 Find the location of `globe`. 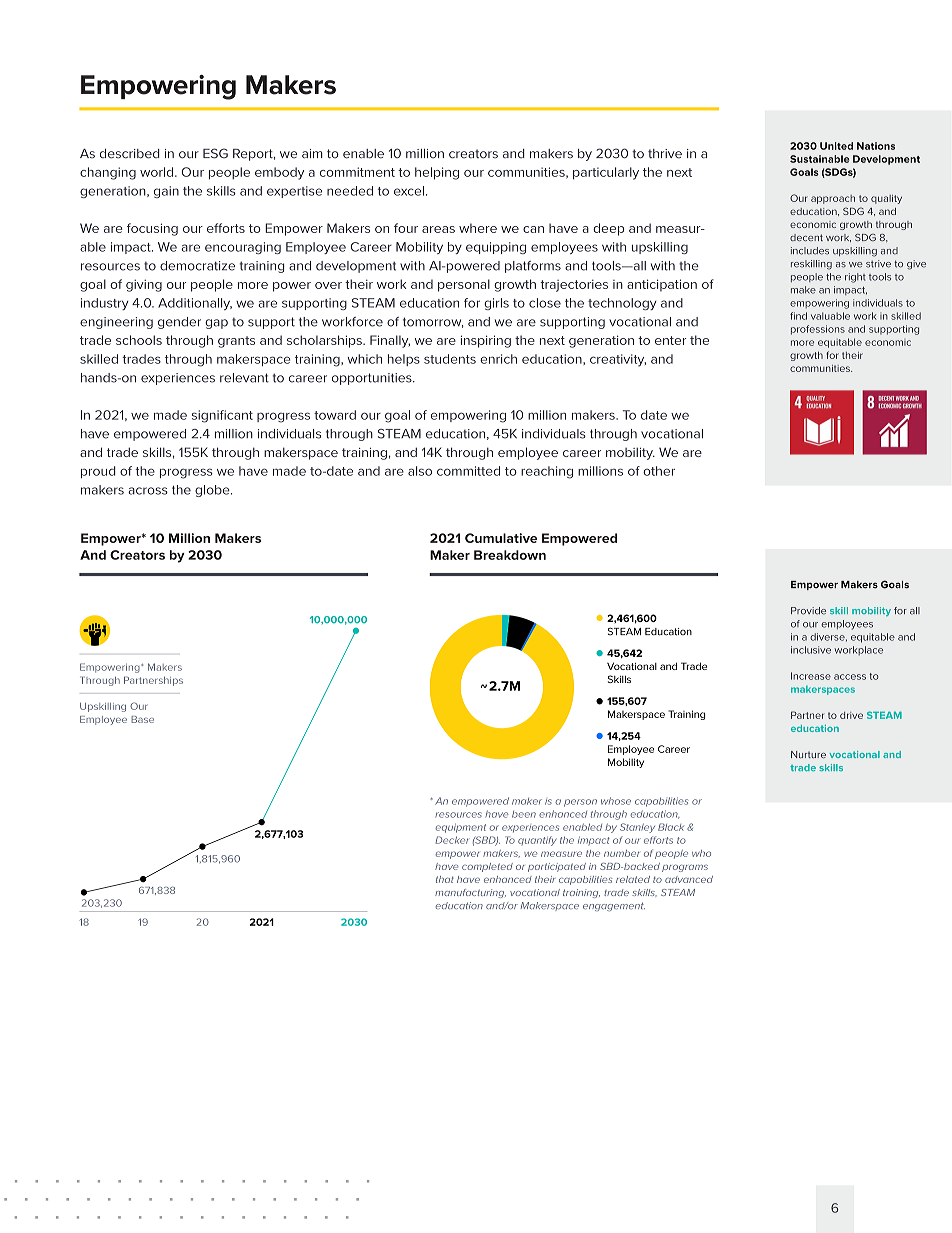

globe is located at coordinates (213, 491).
